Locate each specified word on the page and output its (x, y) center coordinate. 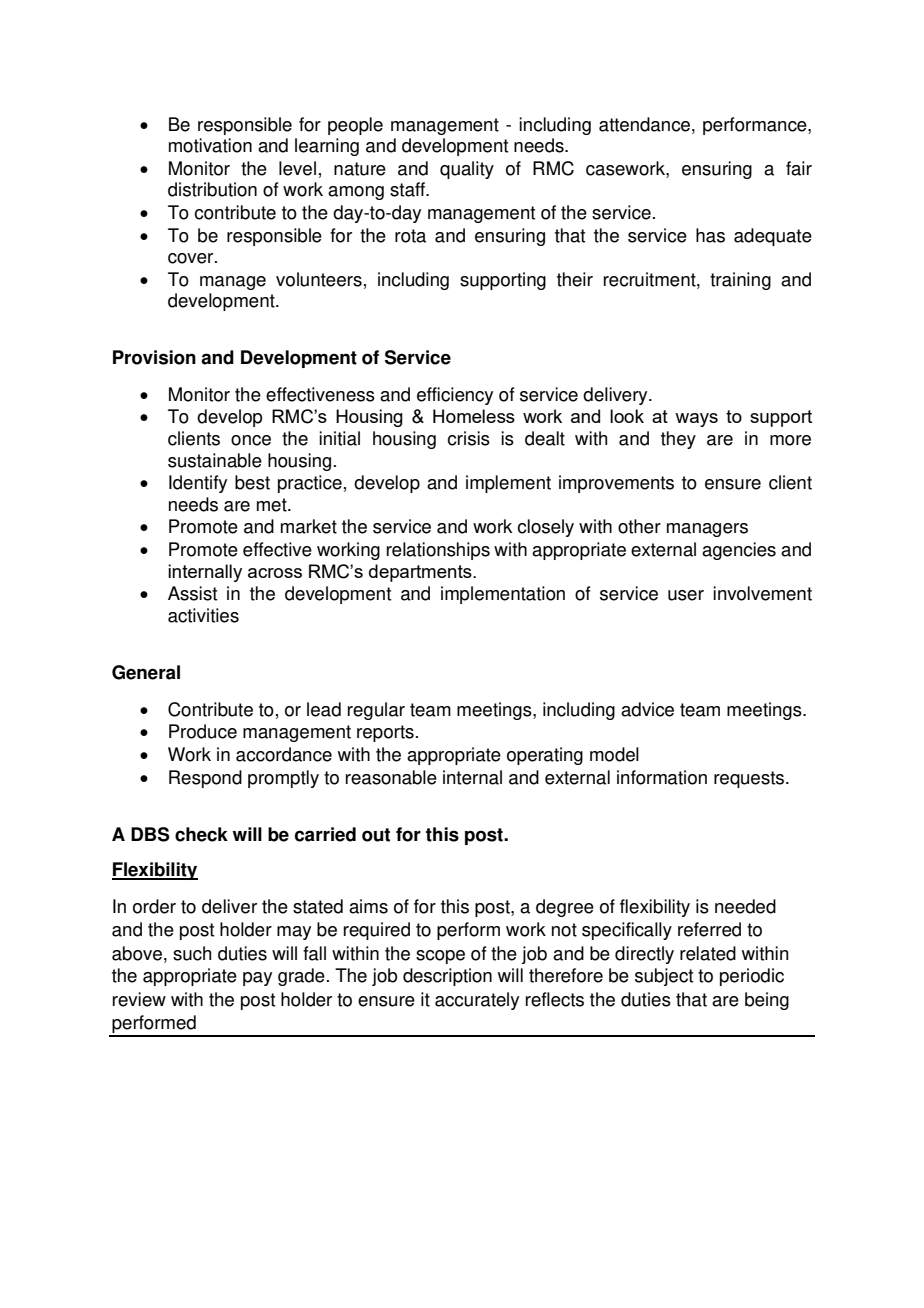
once (251, 440)
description (447, 977)
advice (647, 709)
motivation (210, 145)
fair (799, 168)
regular (376, 711)
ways (696, 420)
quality (467, 170)
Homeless (474, 416)
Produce (203, 731)
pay (257, 979)
